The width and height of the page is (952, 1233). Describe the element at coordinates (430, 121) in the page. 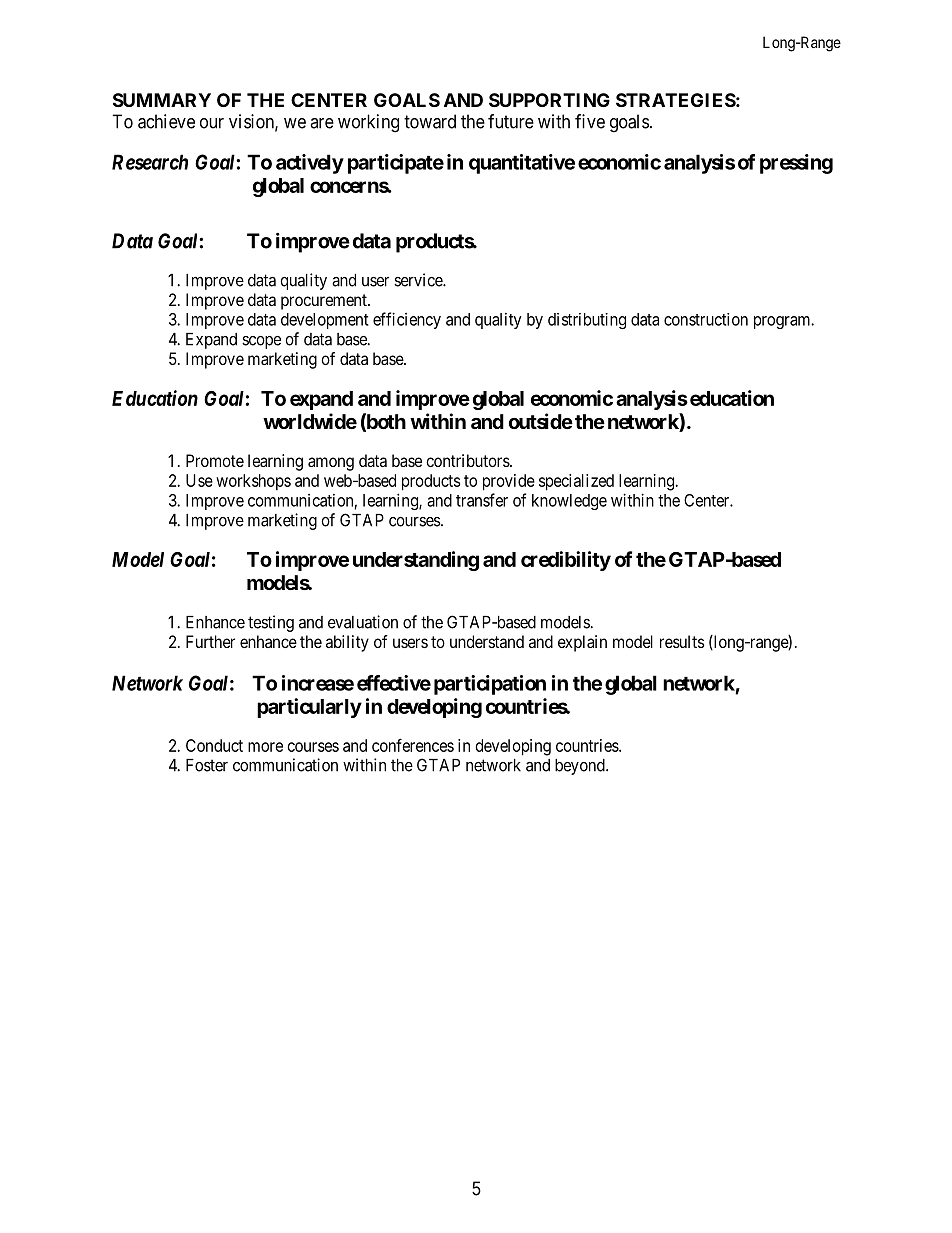

I see `toward` at that location.
